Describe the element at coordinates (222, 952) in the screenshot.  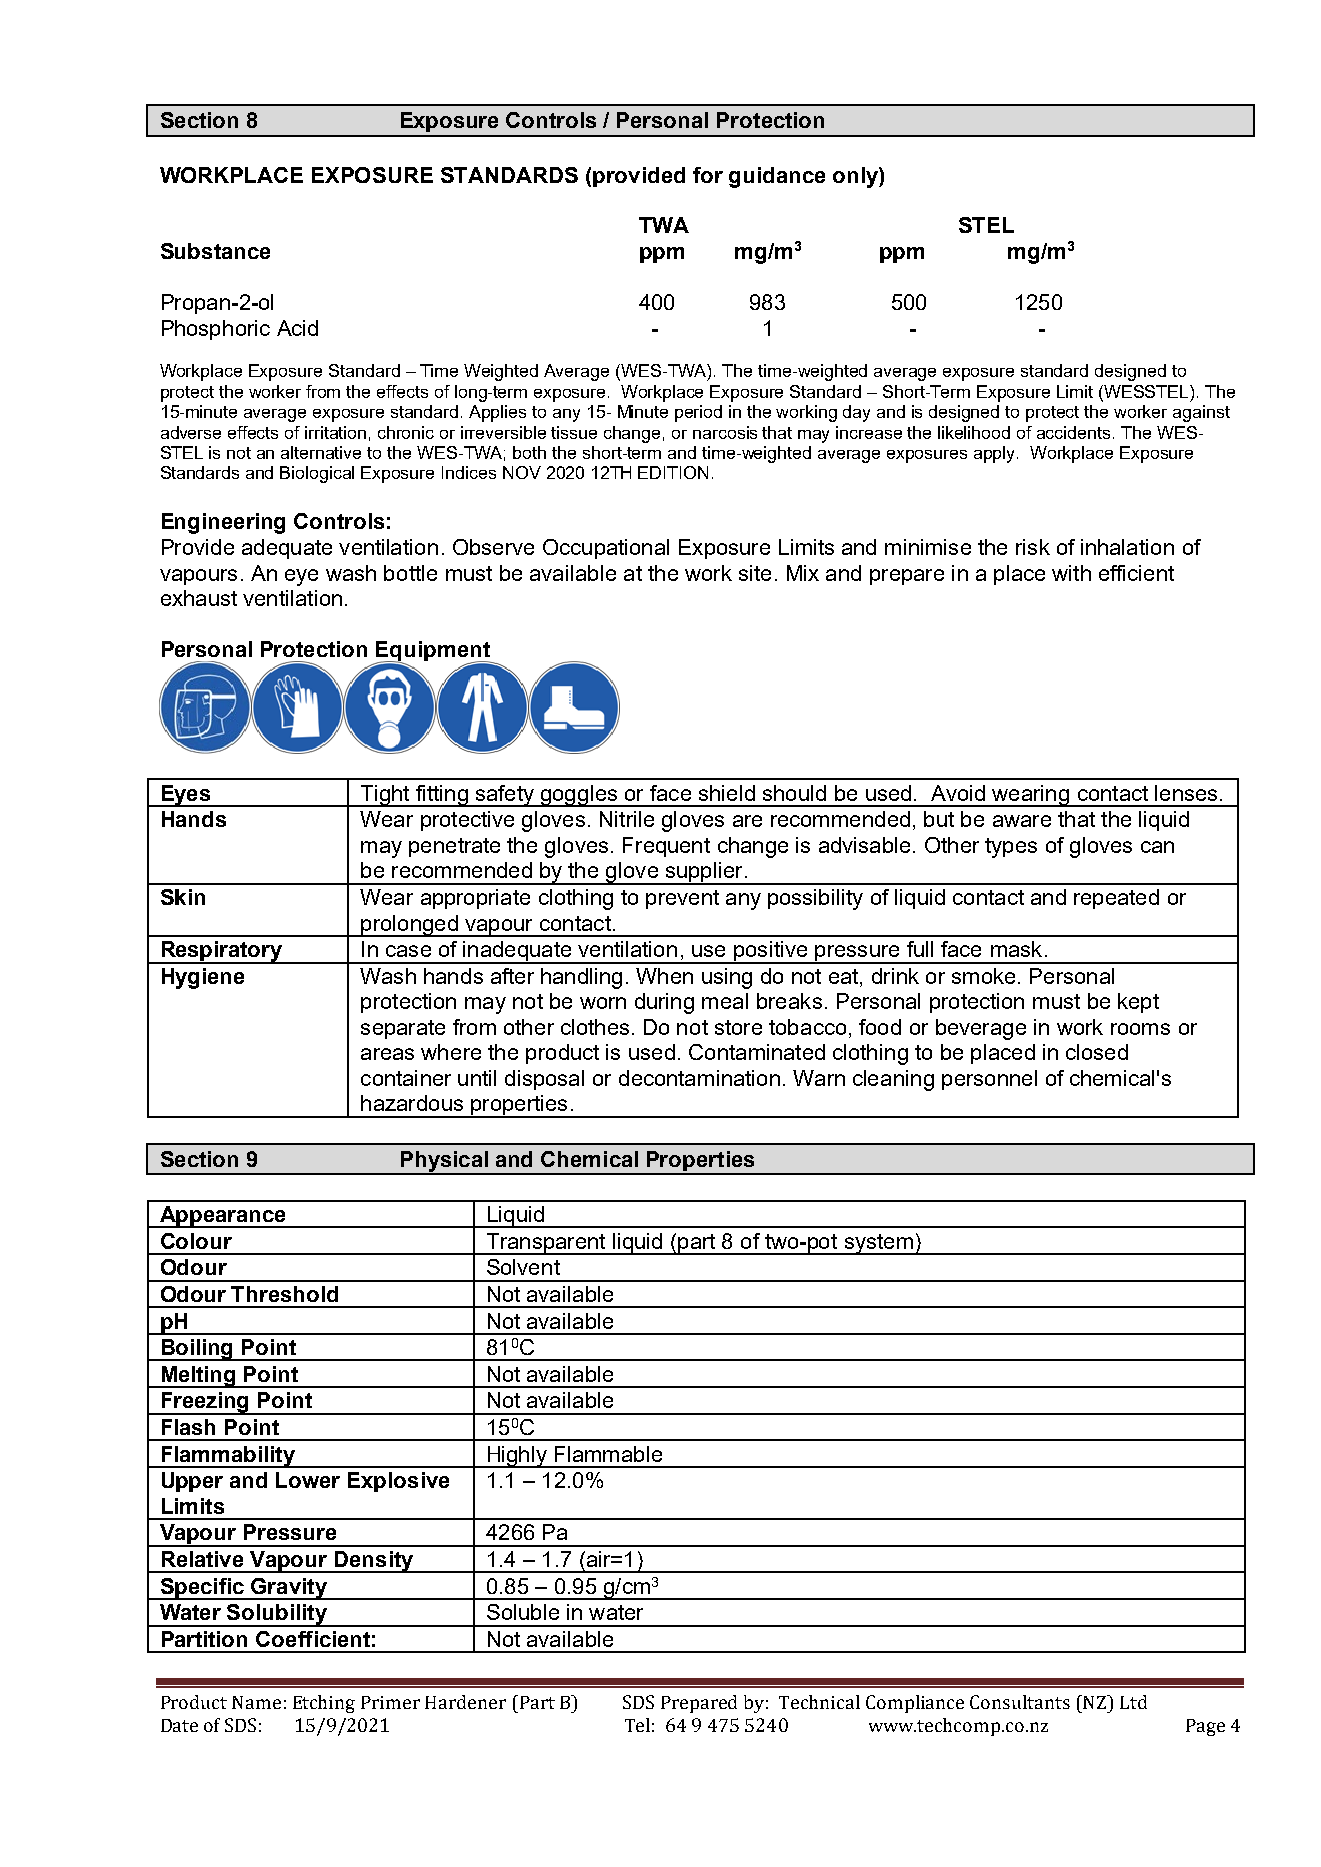
I see `Respiratory` at that location.
